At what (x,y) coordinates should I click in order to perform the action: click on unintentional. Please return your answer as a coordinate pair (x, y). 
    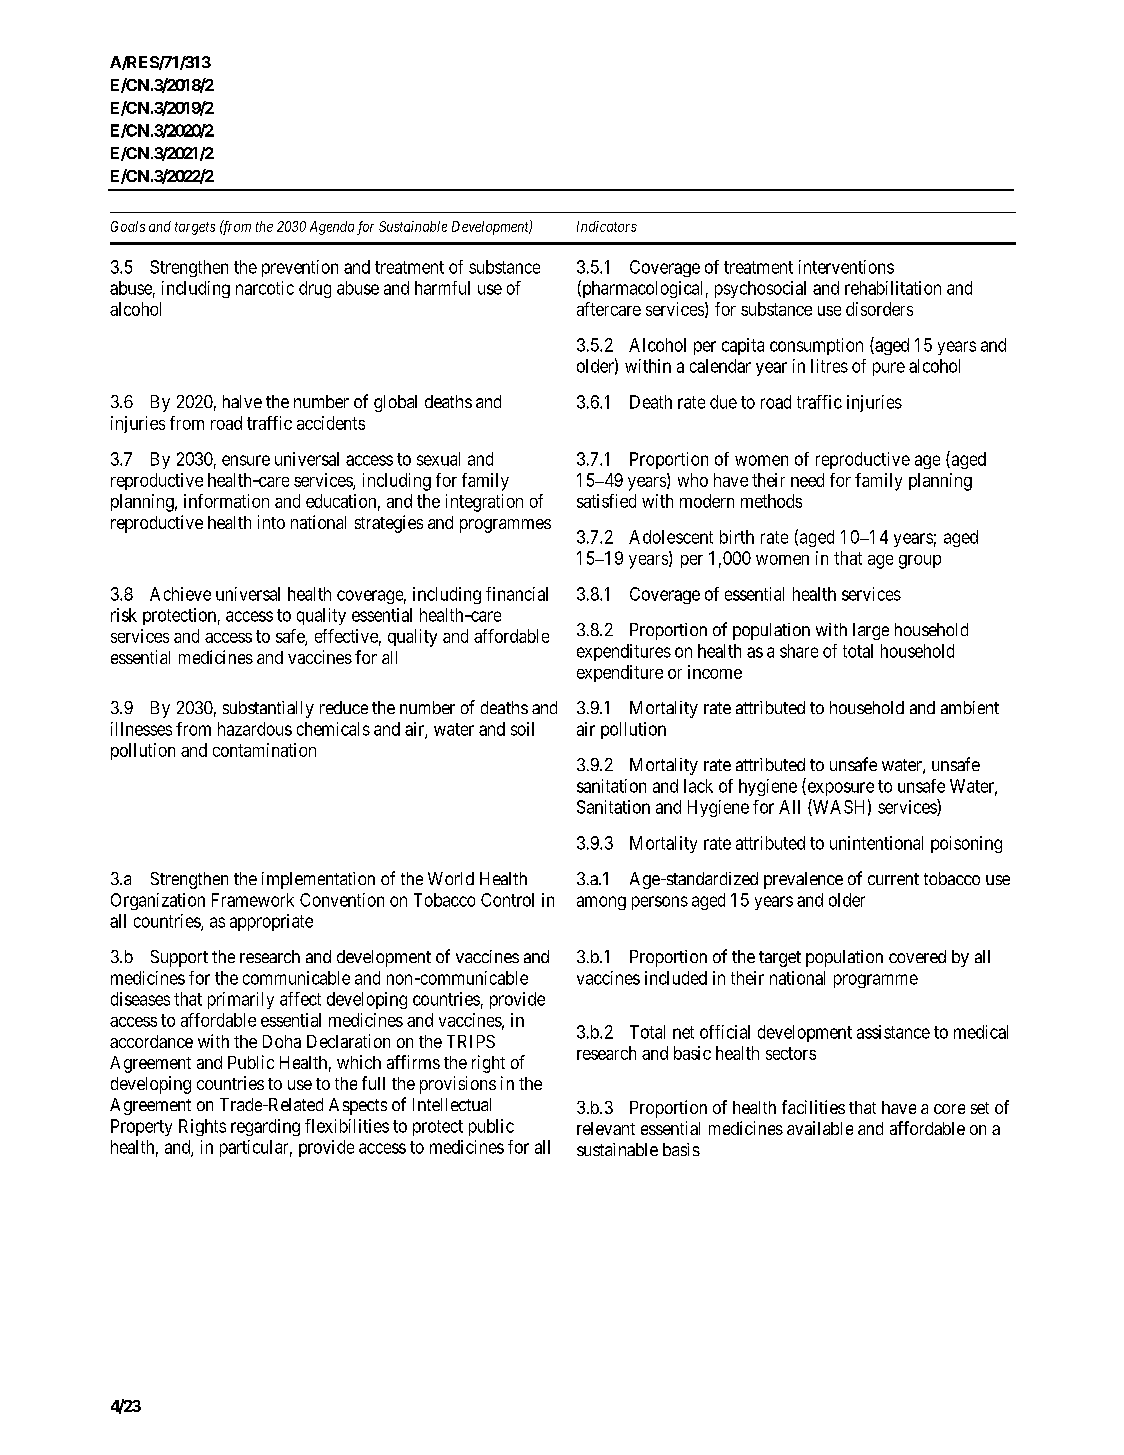
    Looking at the image, I should click on (876, 843).
